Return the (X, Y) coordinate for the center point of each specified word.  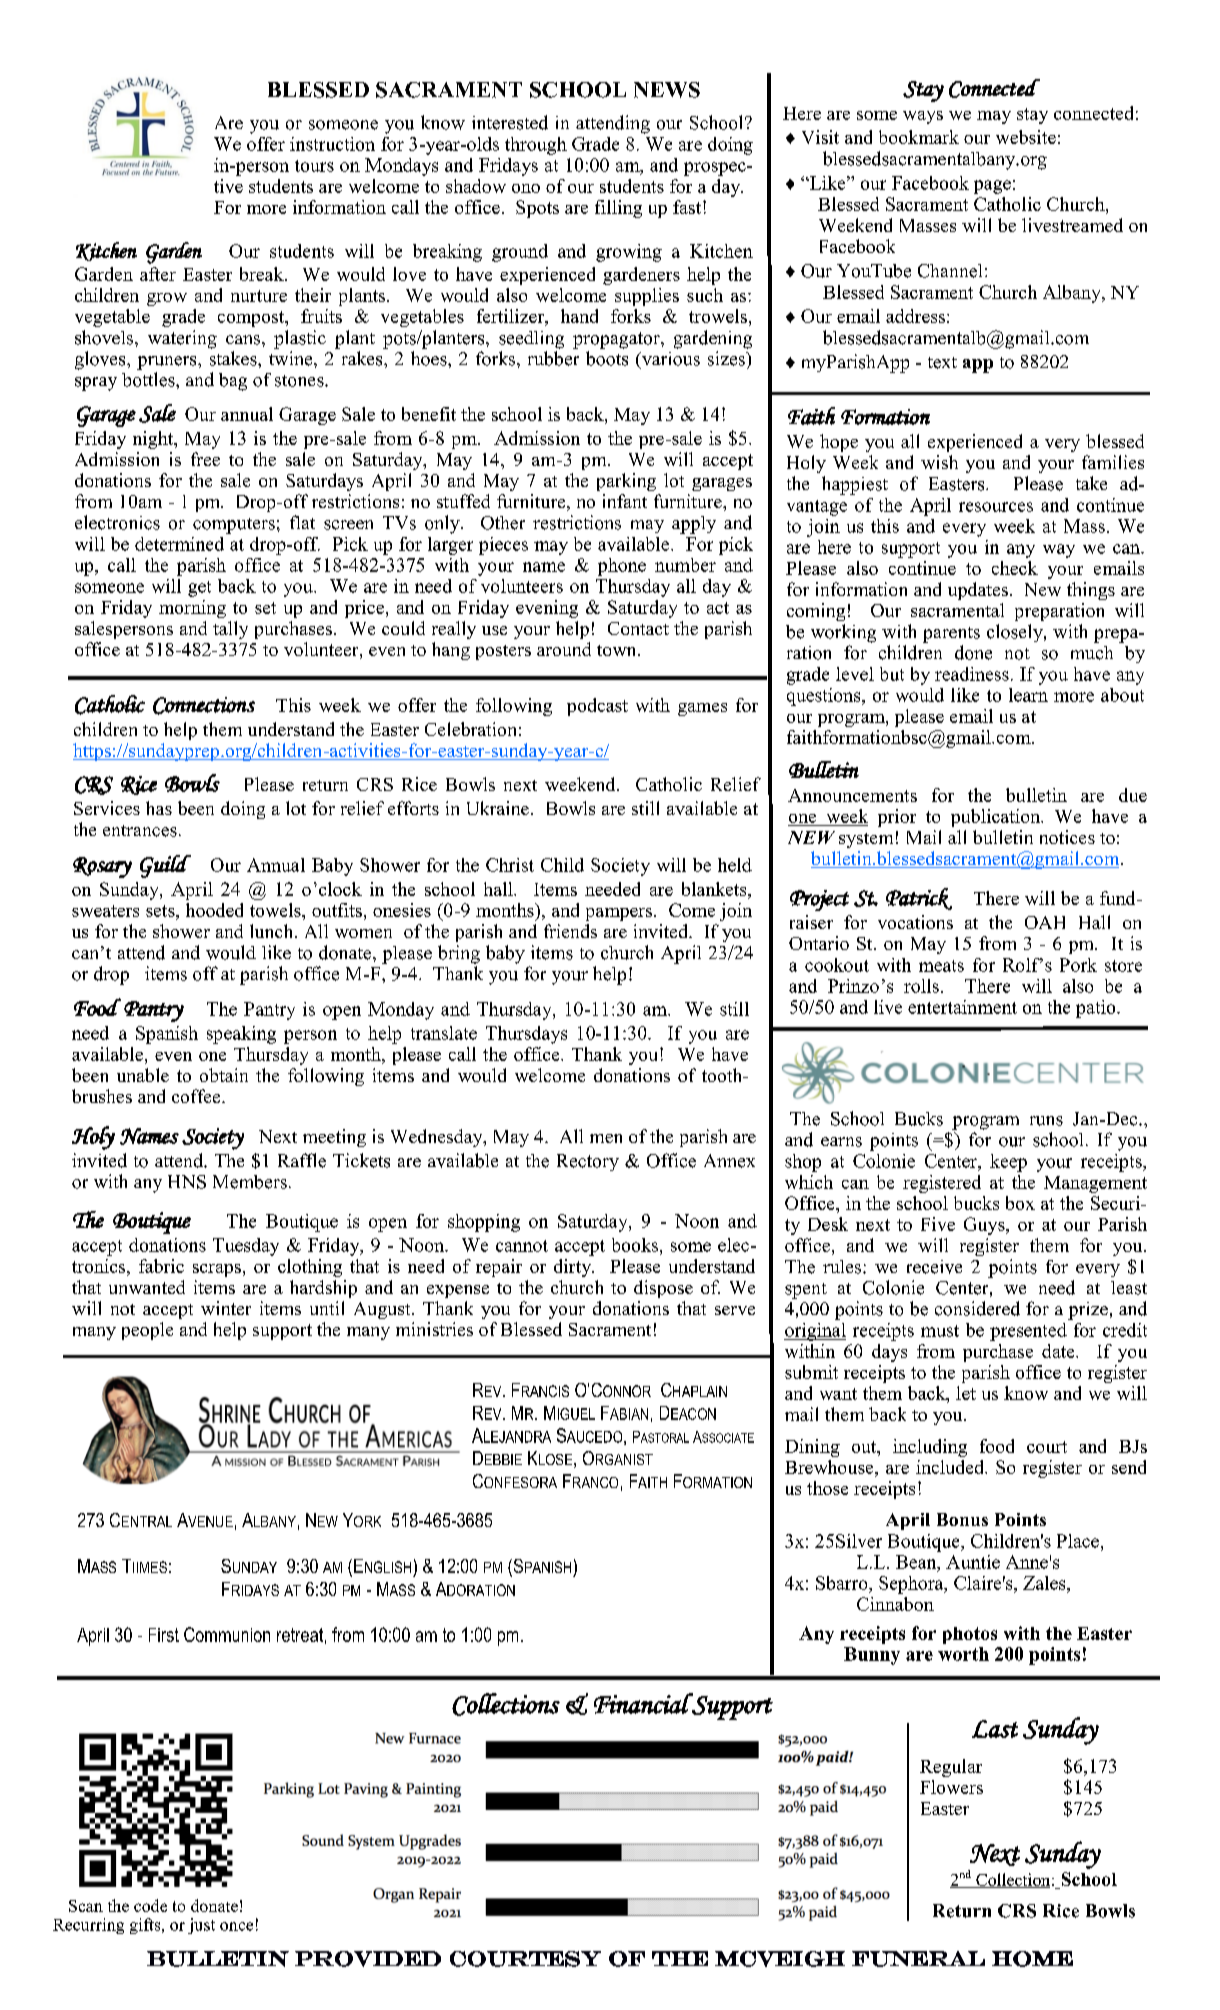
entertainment (962, 1007)
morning (192, 609)
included (951, 1467)
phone (622, 567)
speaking (241, 1035)
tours (314, 166)
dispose (663, 1289)
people (147, 1331)
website (1026, 137)
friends (570, 931)
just (201, 1926)
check (1015, 568)
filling (618, 209)
